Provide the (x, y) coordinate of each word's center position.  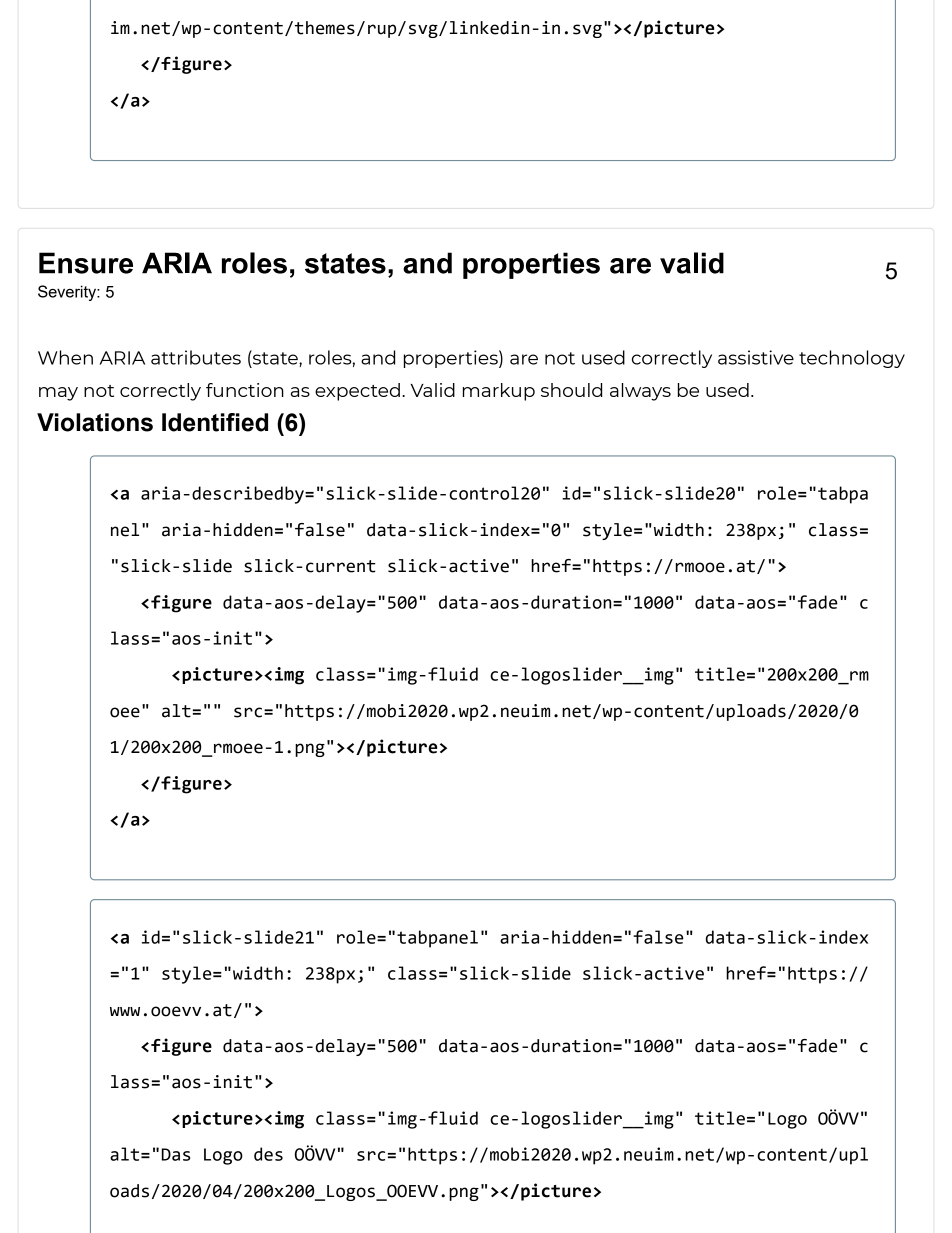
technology (852, 359)
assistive (756, 357)
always (640, 392)
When (65, 357)
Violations (95, 422)
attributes (196, 357)
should (571, 390)
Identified (215, 422)
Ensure (86, 263)
